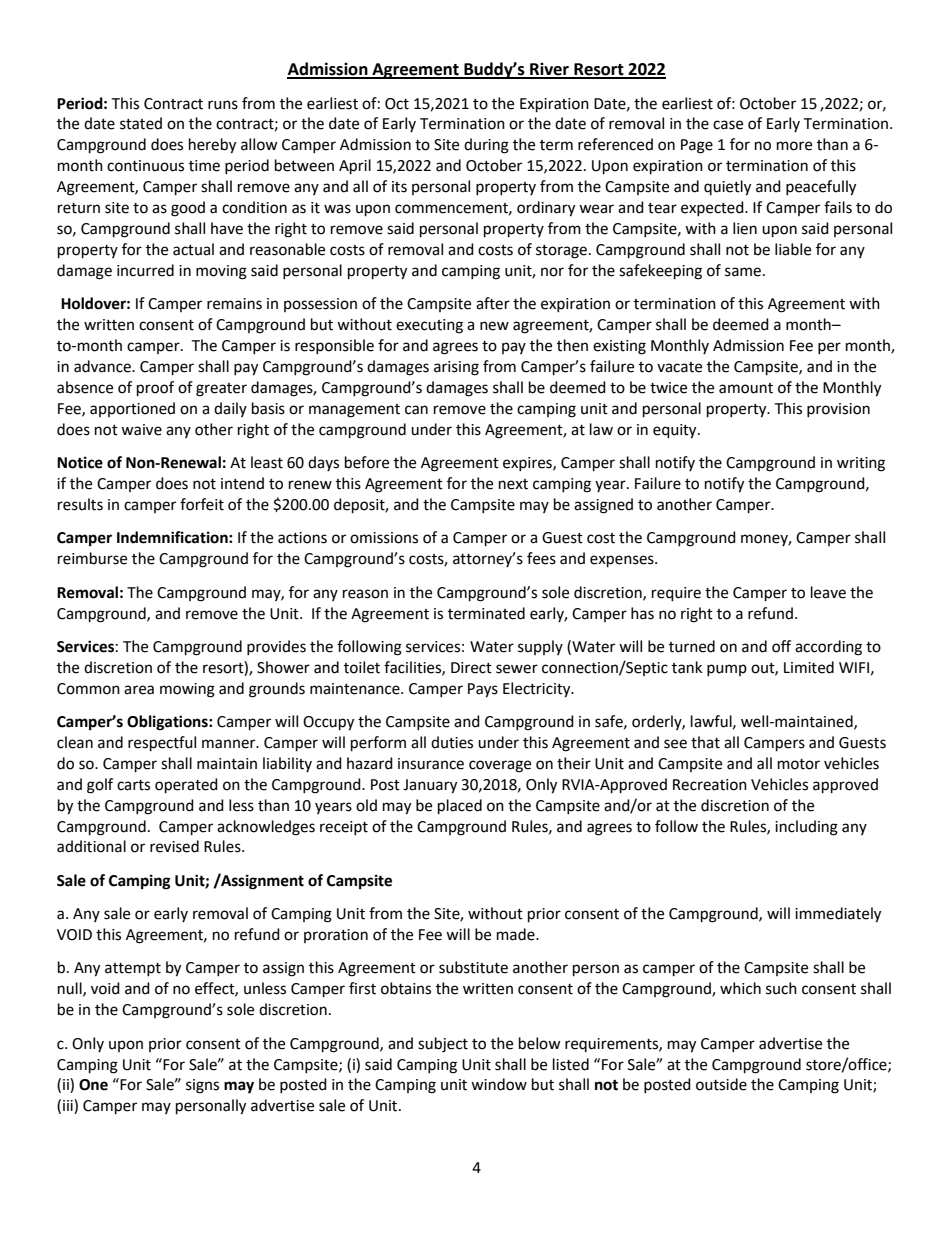  I want to click on outside, so click(721, 1084).
